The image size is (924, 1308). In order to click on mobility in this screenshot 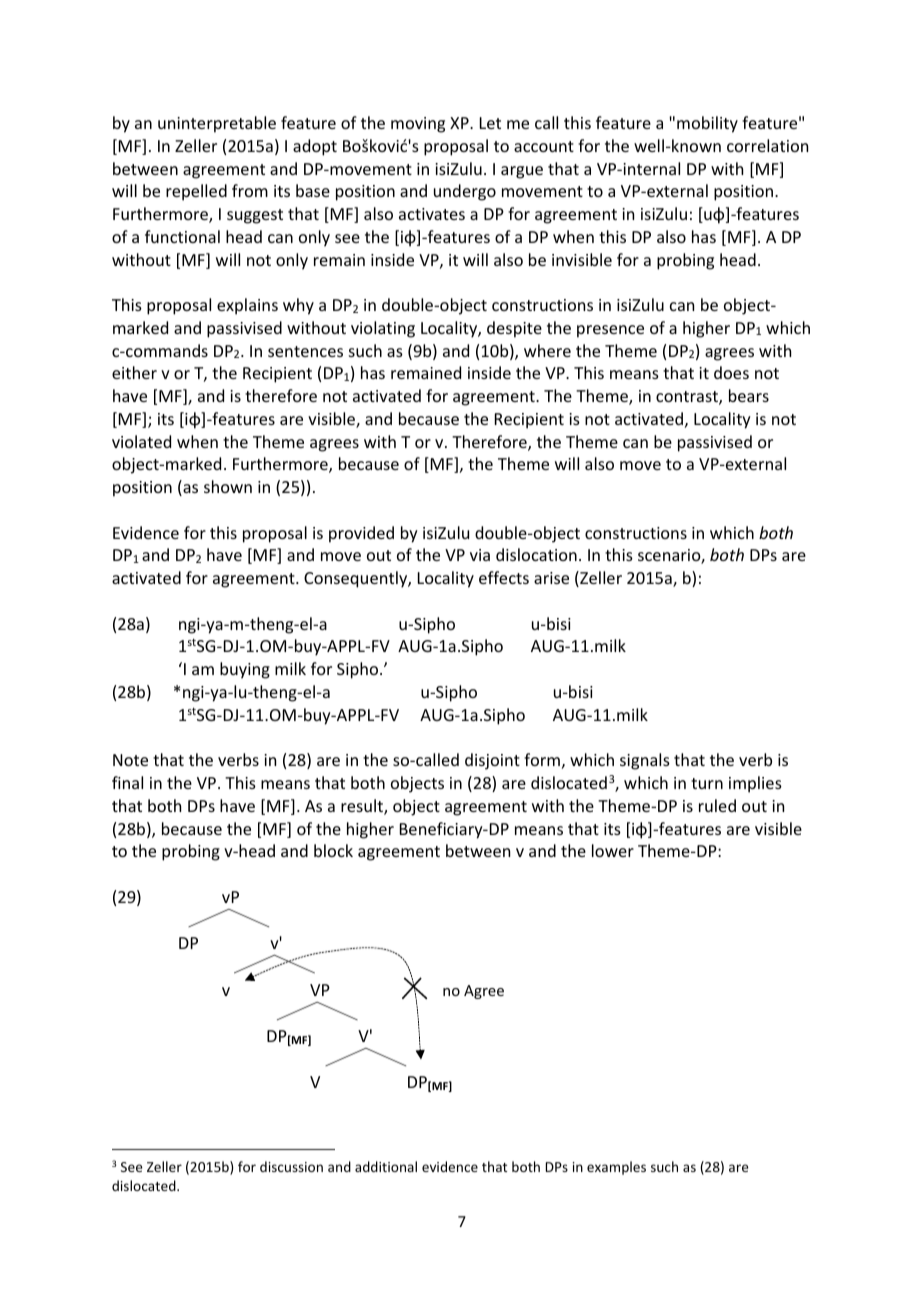, I will do `click(707, 124)`.
